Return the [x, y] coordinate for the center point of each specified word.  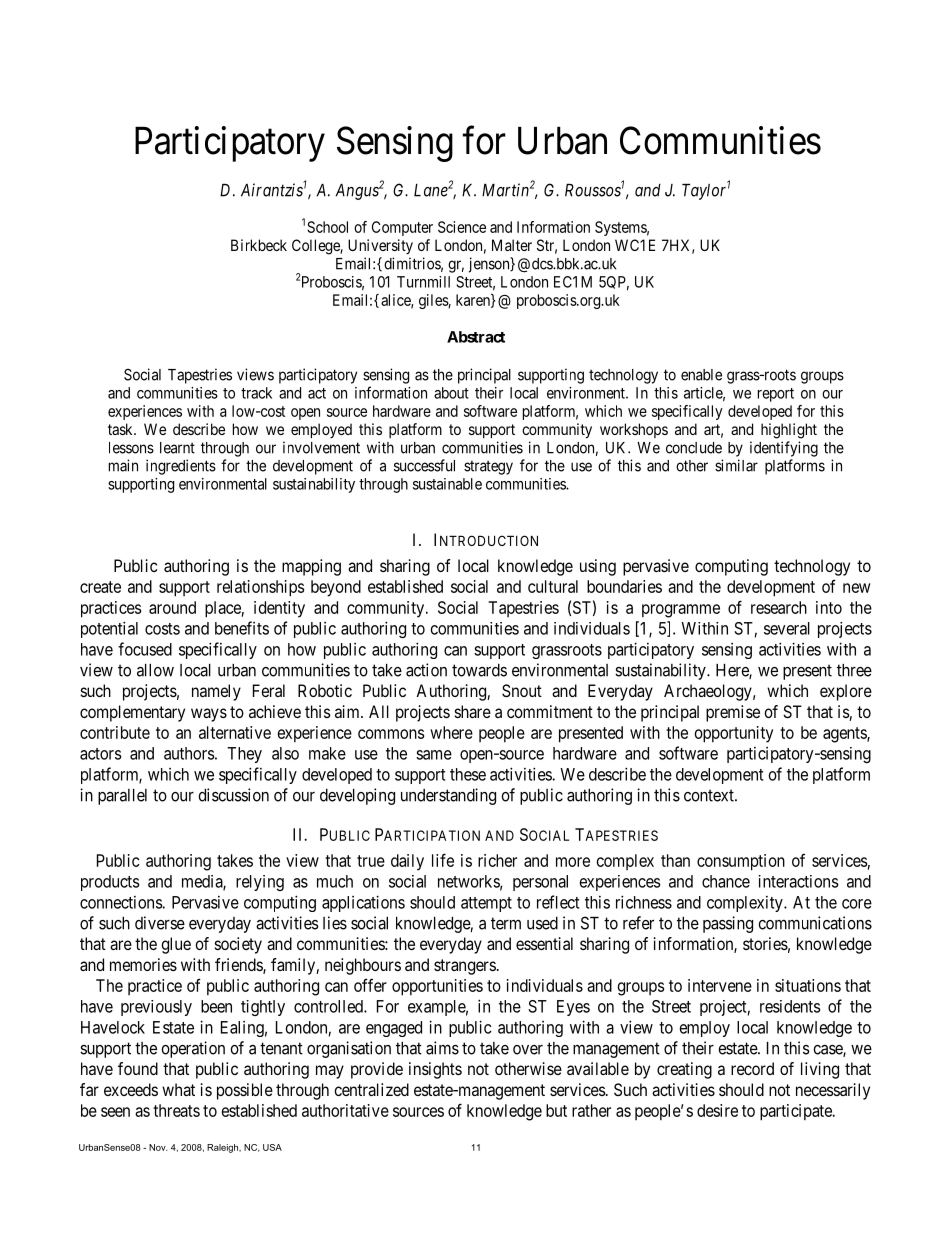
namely [216, 692]
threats [176, 1110]
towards [479, 670]
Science [462, 227]
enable [701, 375]
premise [733, 713]
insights [435, 1070]
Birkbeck [259, 245]
